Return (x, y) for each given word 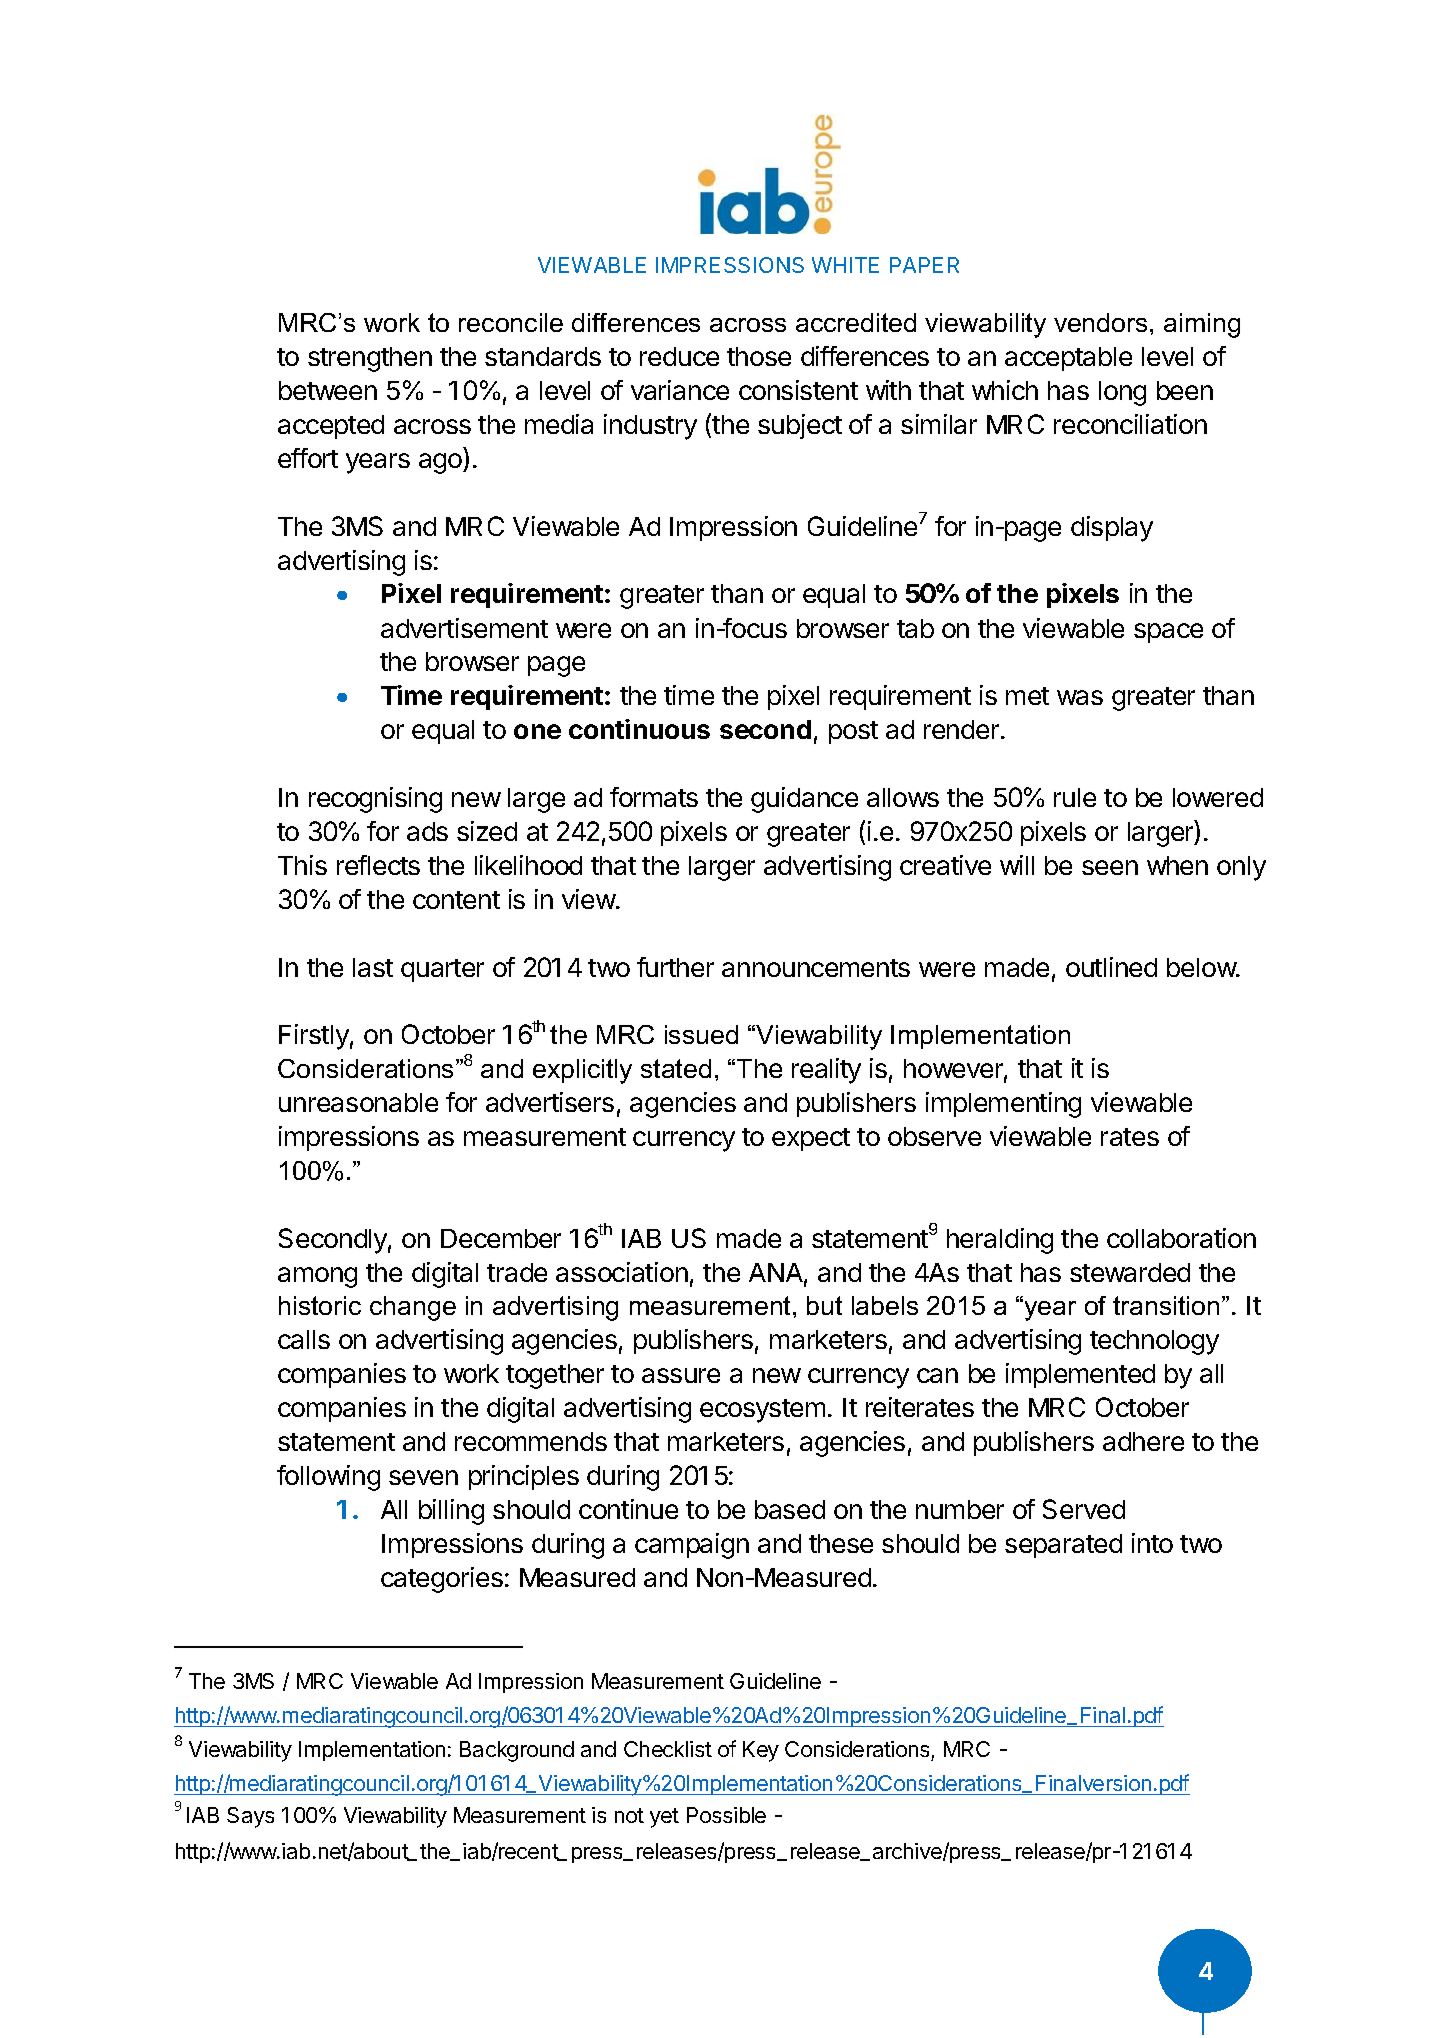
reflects (378, 865)
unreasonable (358, 1102)
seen (1110, 867)
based (790, 1509)
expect (811, 1139)
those (759, 356)
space (1168, 633)
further (675, 967)
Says (250, 1817)
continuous (639, 729)
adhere (1143, 1441)
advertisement (464, 628)
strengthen (370, 359)
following (328, 1478)
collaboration (1181, 1238)
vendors (1100, 322)
